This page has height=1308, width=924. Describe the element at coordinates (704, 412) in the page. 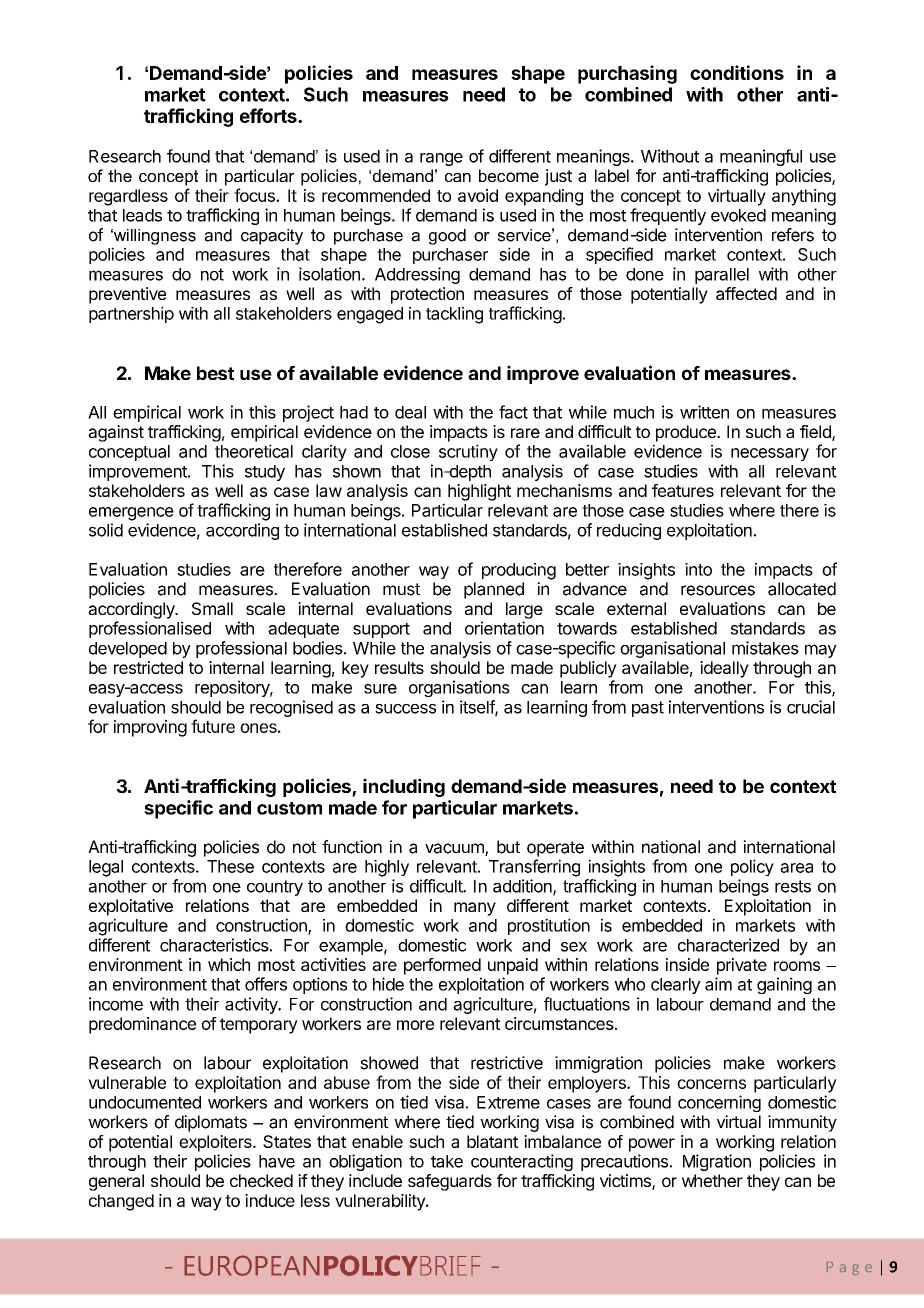

I see `written` at that location.
